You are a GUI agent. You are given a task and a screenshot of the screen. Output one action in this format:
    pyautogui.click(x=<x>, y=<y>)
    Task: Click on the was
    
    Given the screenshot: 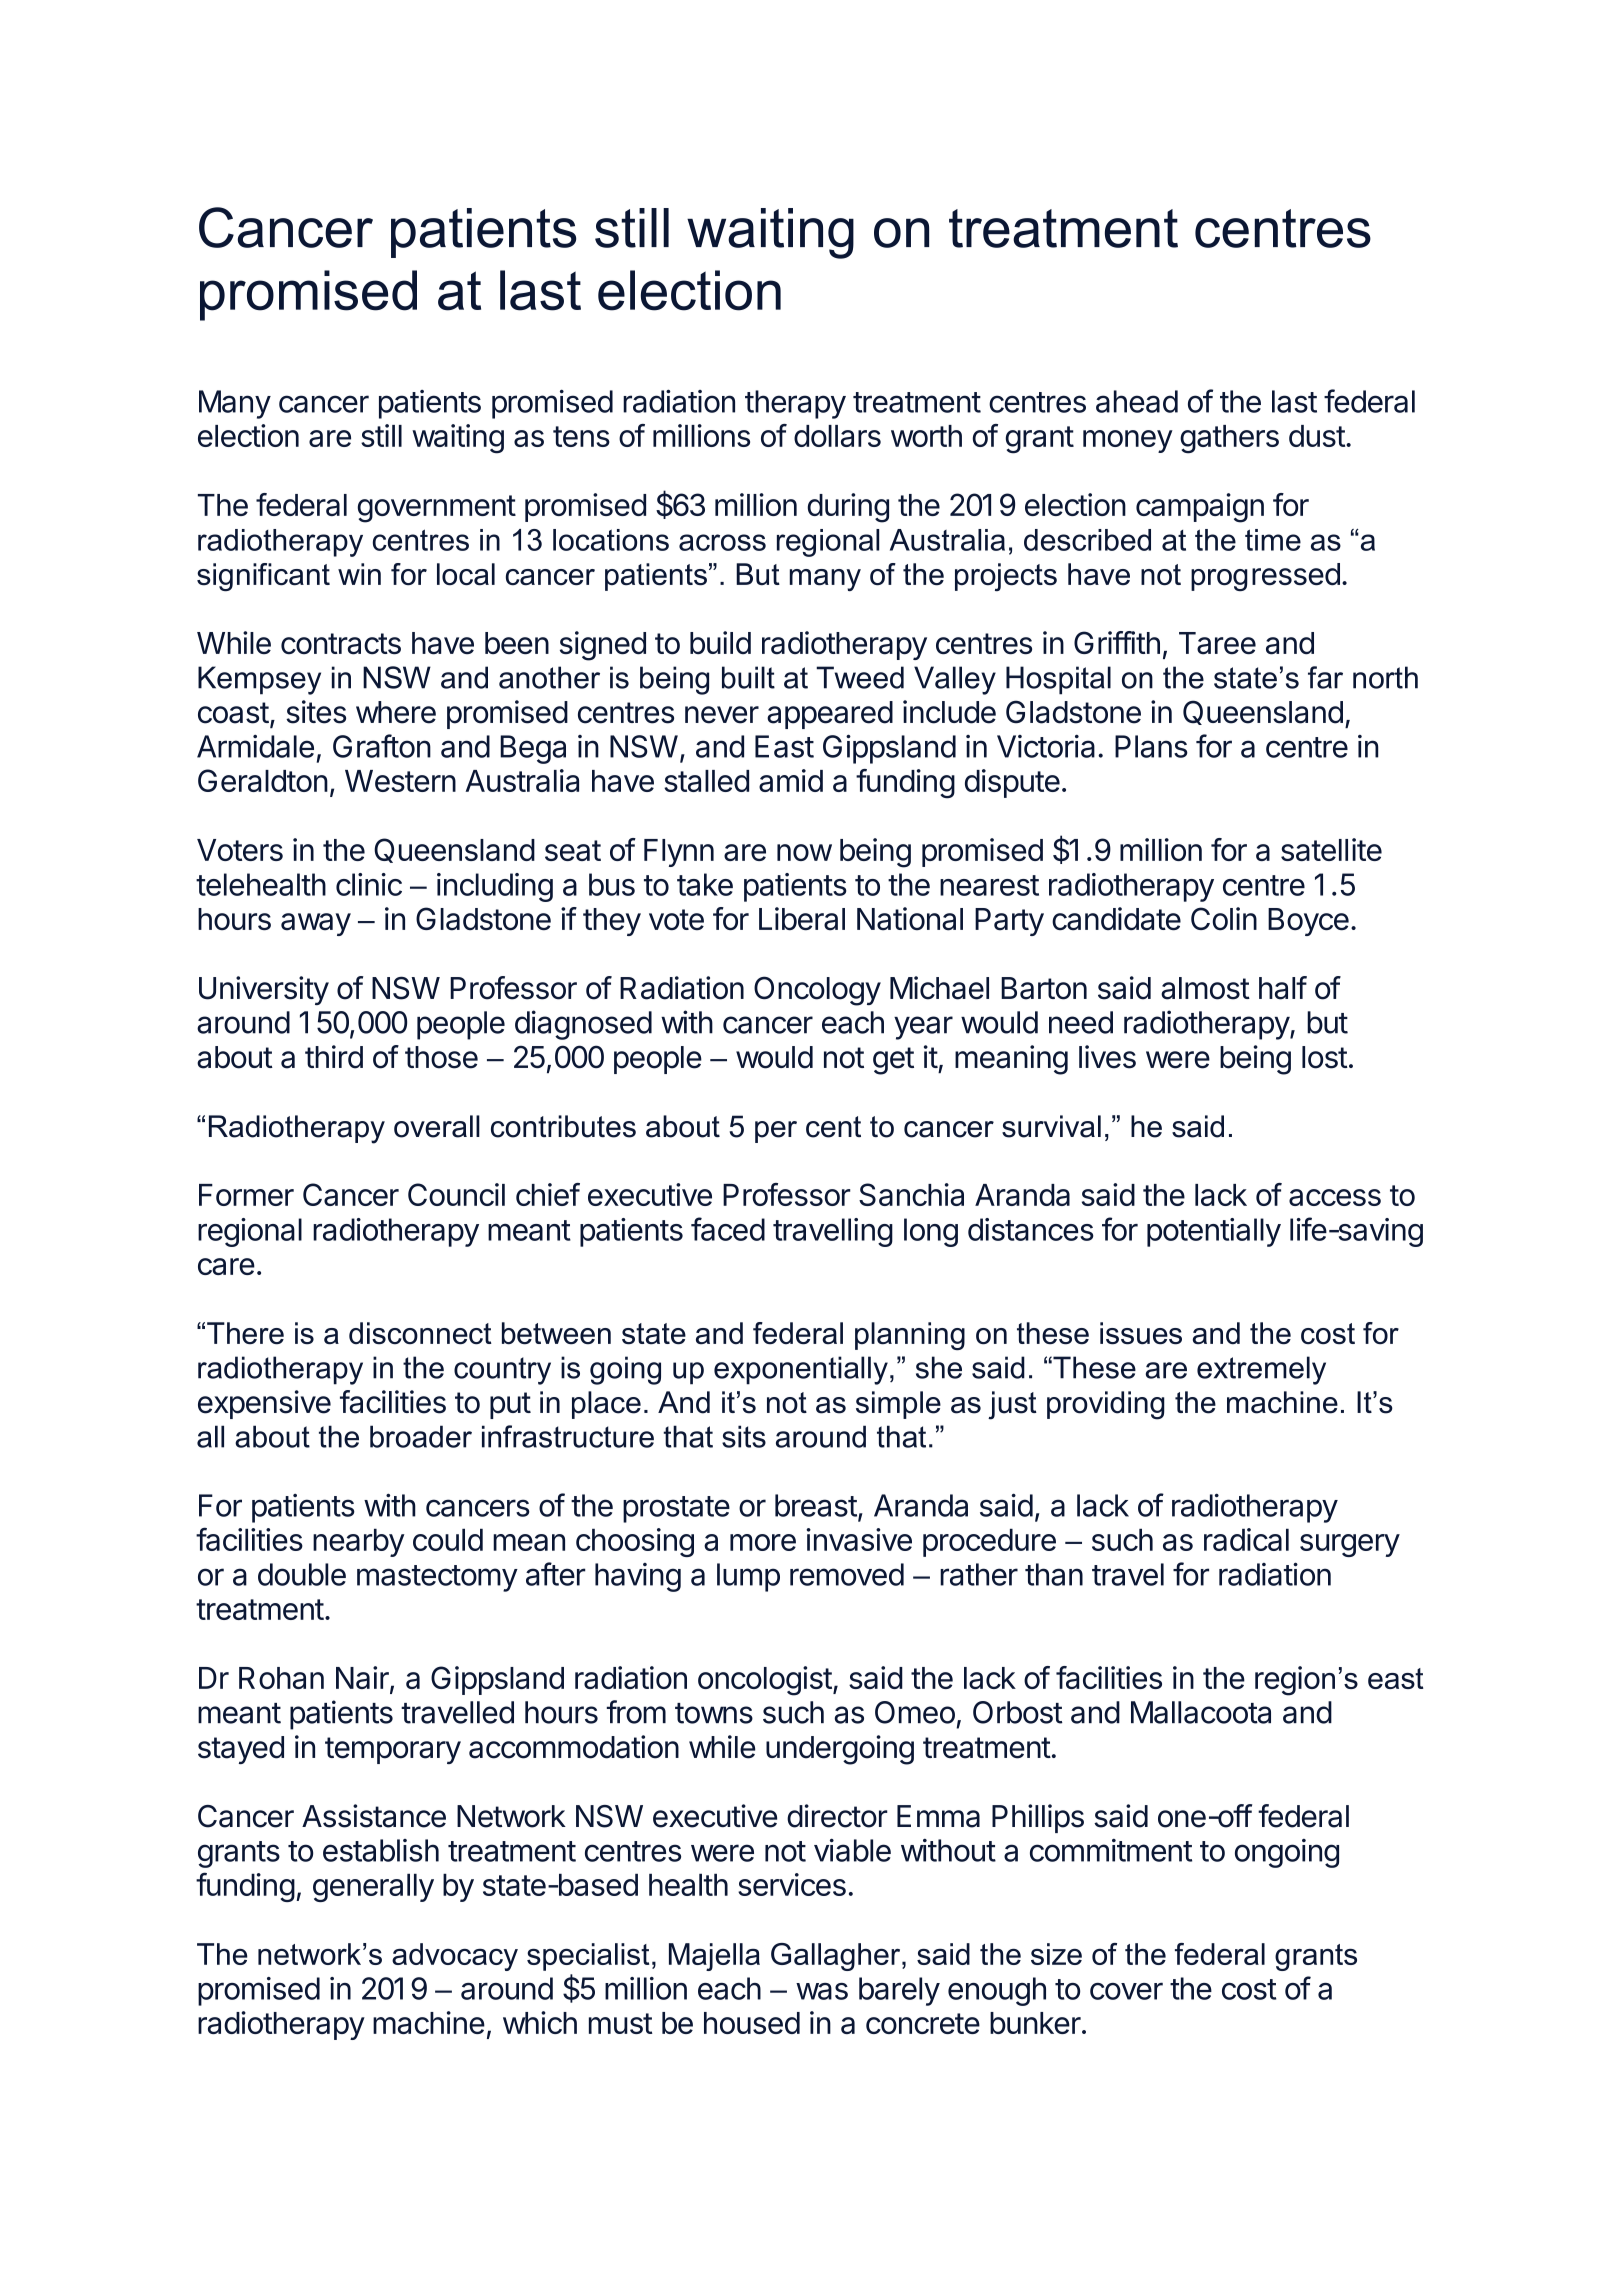 What is the action you would take?
    pyautogui.click(x=822, y=1991)
